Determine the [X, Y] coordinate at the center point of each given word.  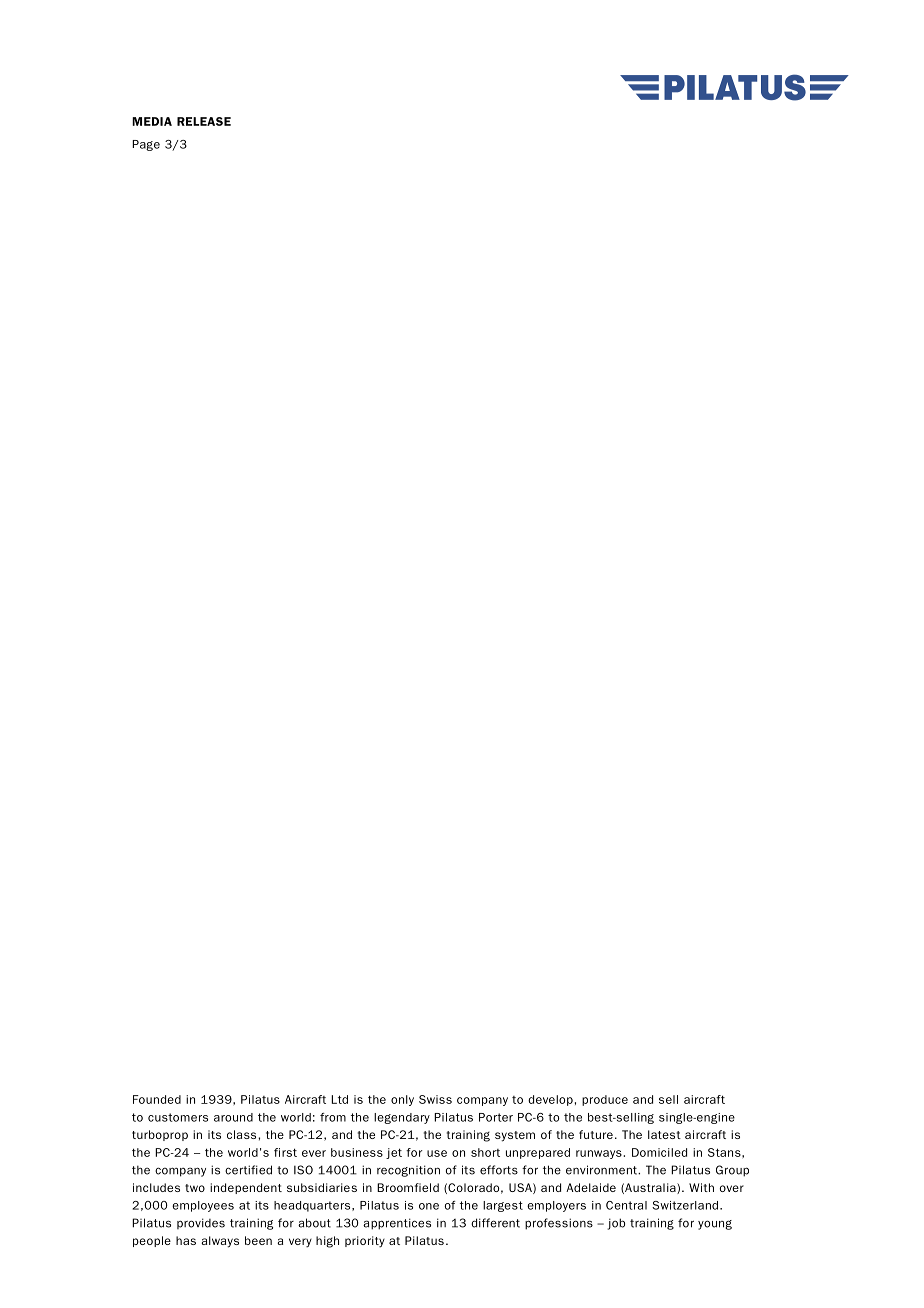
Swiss [435, 1099]
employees [203, 1206]
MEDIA [152, 121]
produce [605, 1100]
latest [664, 1134]
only [402, 1100]
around [233, 1117]
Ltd [339, 1099]
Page [146, 145]
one [429, 1206]
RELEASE [204, 121]
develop [550, 1100]
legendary [402, 1118]
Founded [157, 1099]
